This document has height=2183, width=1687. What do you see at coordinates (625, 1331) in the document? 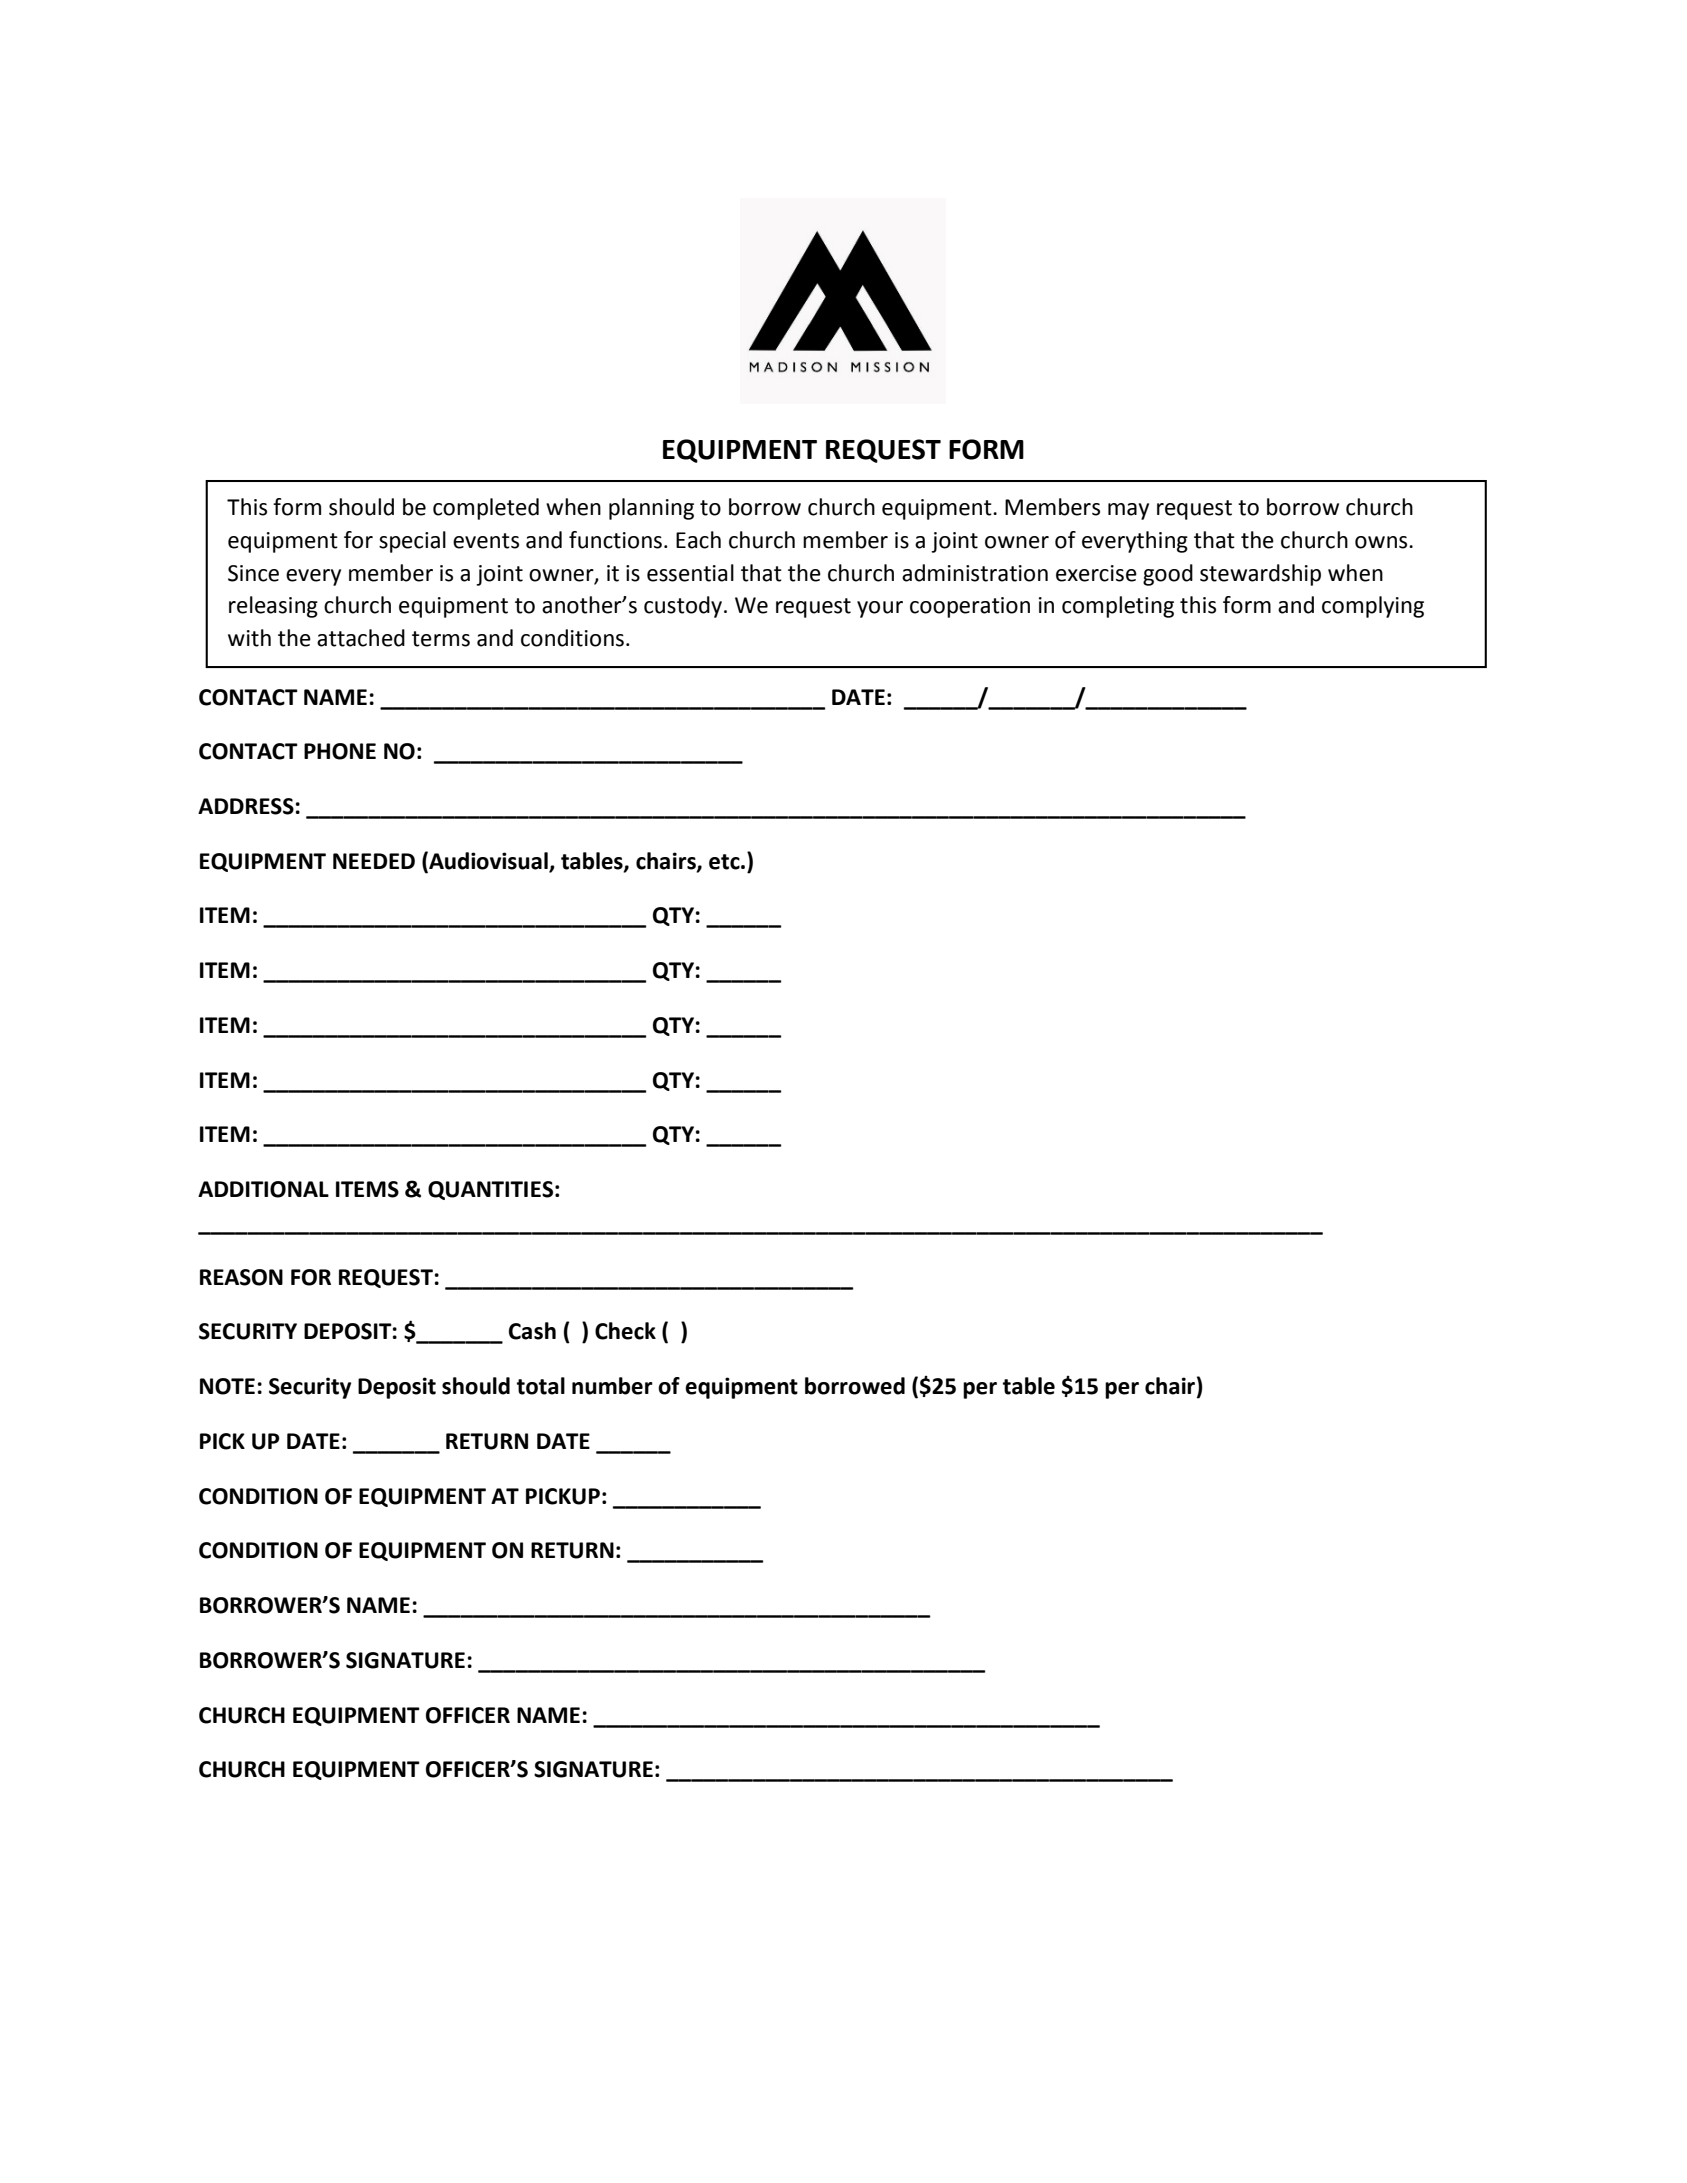
I see `Check` at bounding box center [625, 1331].
